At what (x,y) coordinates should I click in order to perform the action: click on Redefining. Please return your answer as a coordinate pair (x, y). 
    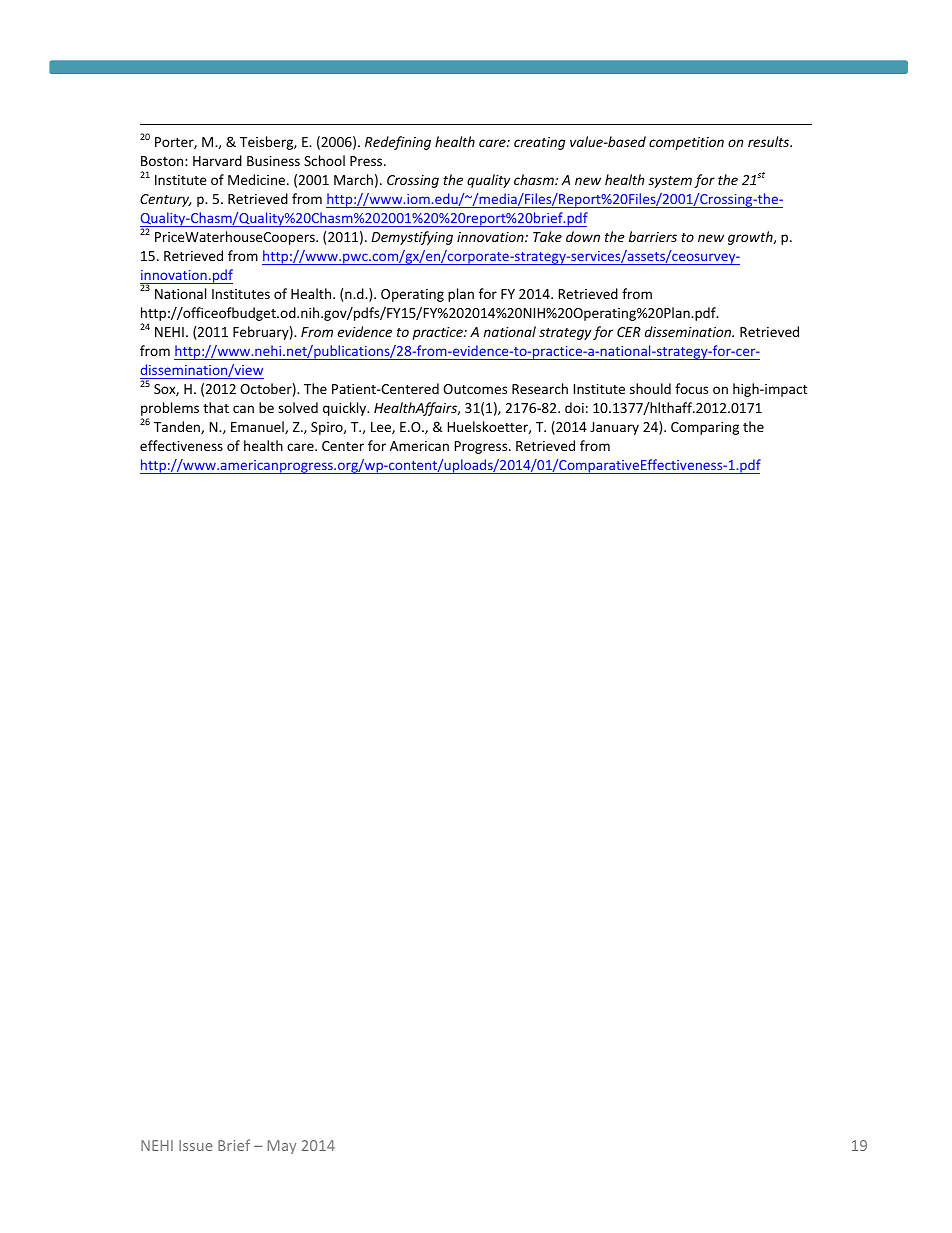
    Looking at the image, I should click on (398, 143).
